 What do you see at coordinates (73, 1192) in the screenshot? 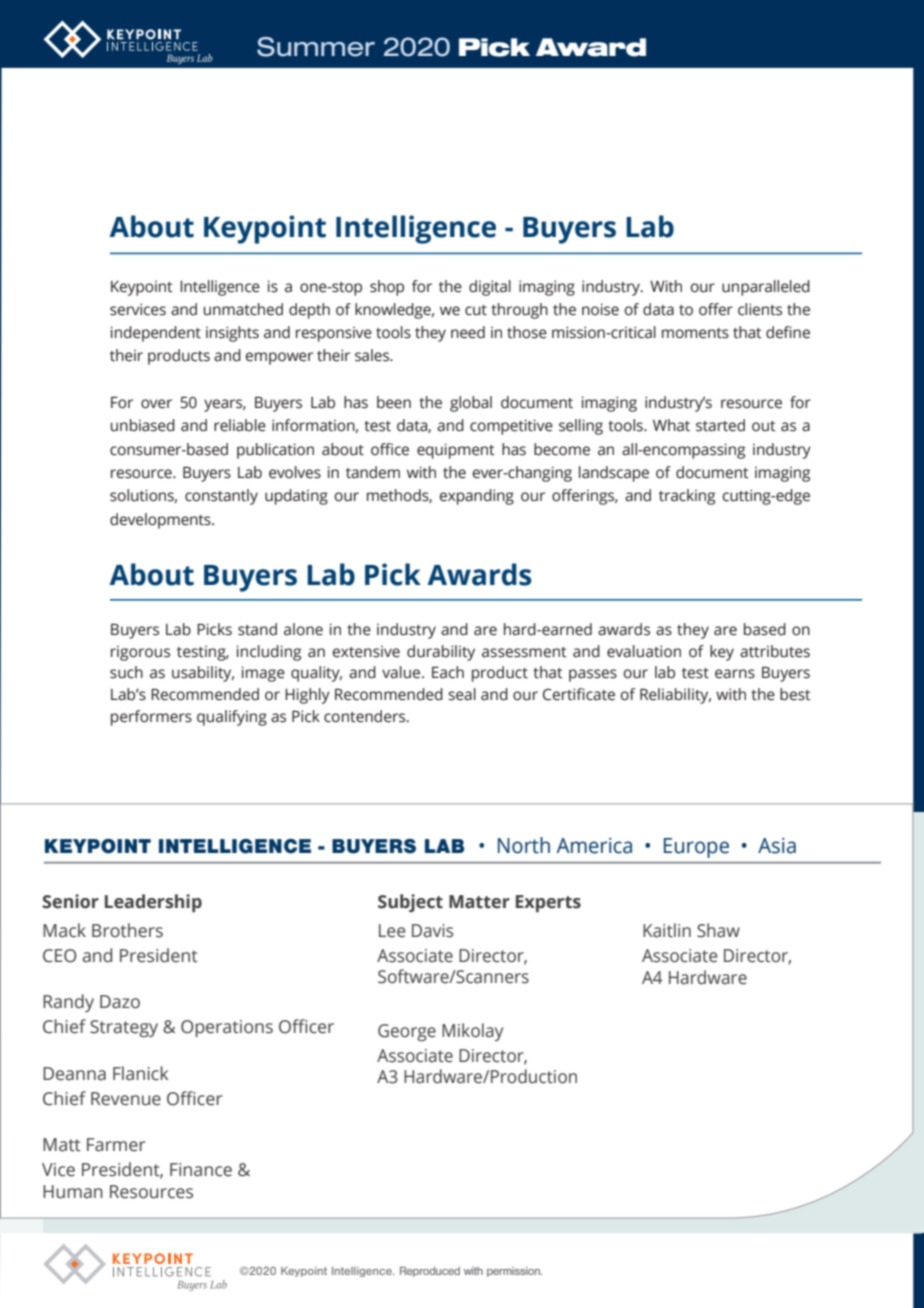
I see `Human` at bounding box center [73, 1192].
